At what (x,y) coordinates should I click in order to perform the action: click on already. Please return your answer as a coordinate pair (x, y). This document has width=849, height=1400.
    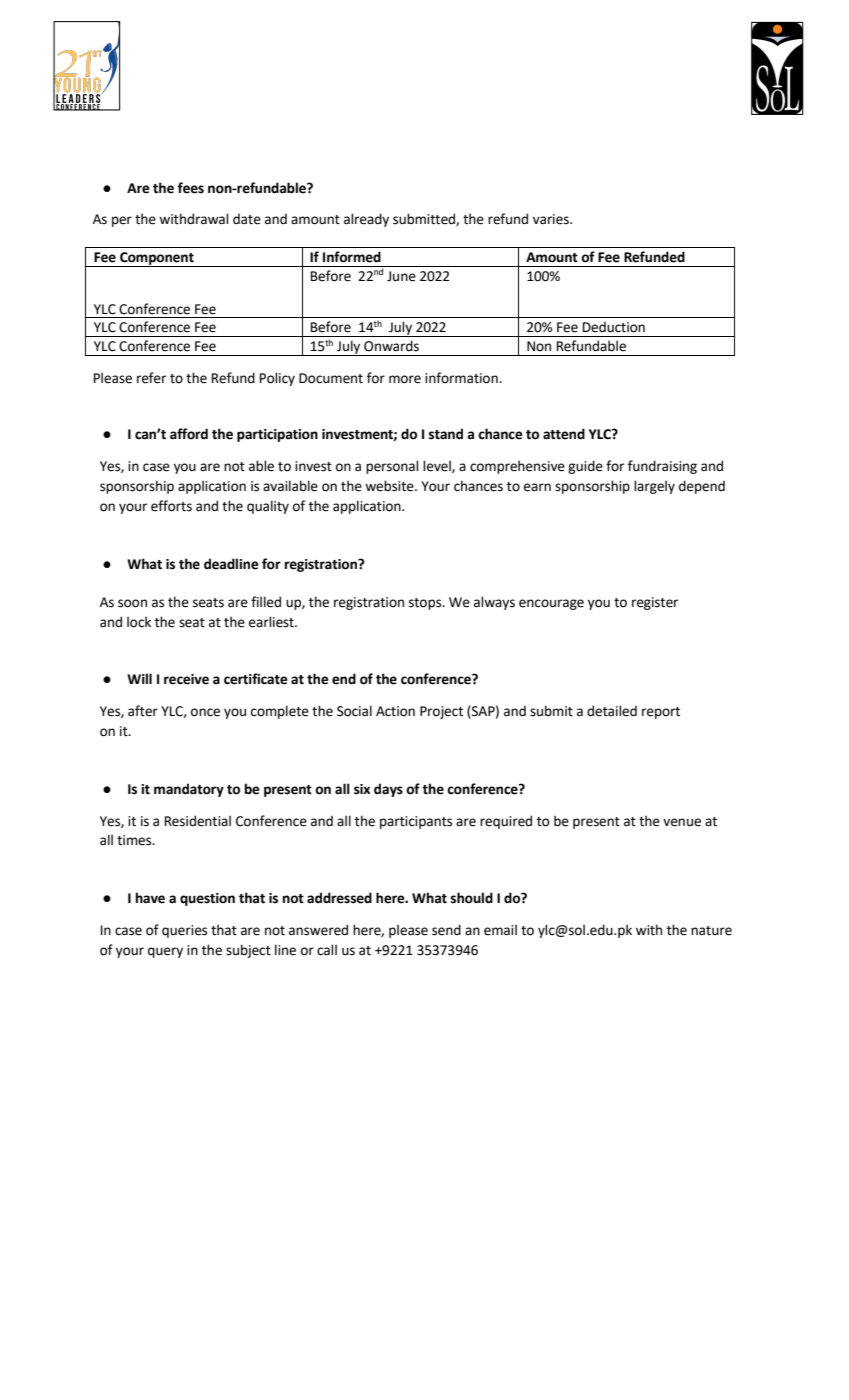
    Looking at the image, I should click on (366, 220).
